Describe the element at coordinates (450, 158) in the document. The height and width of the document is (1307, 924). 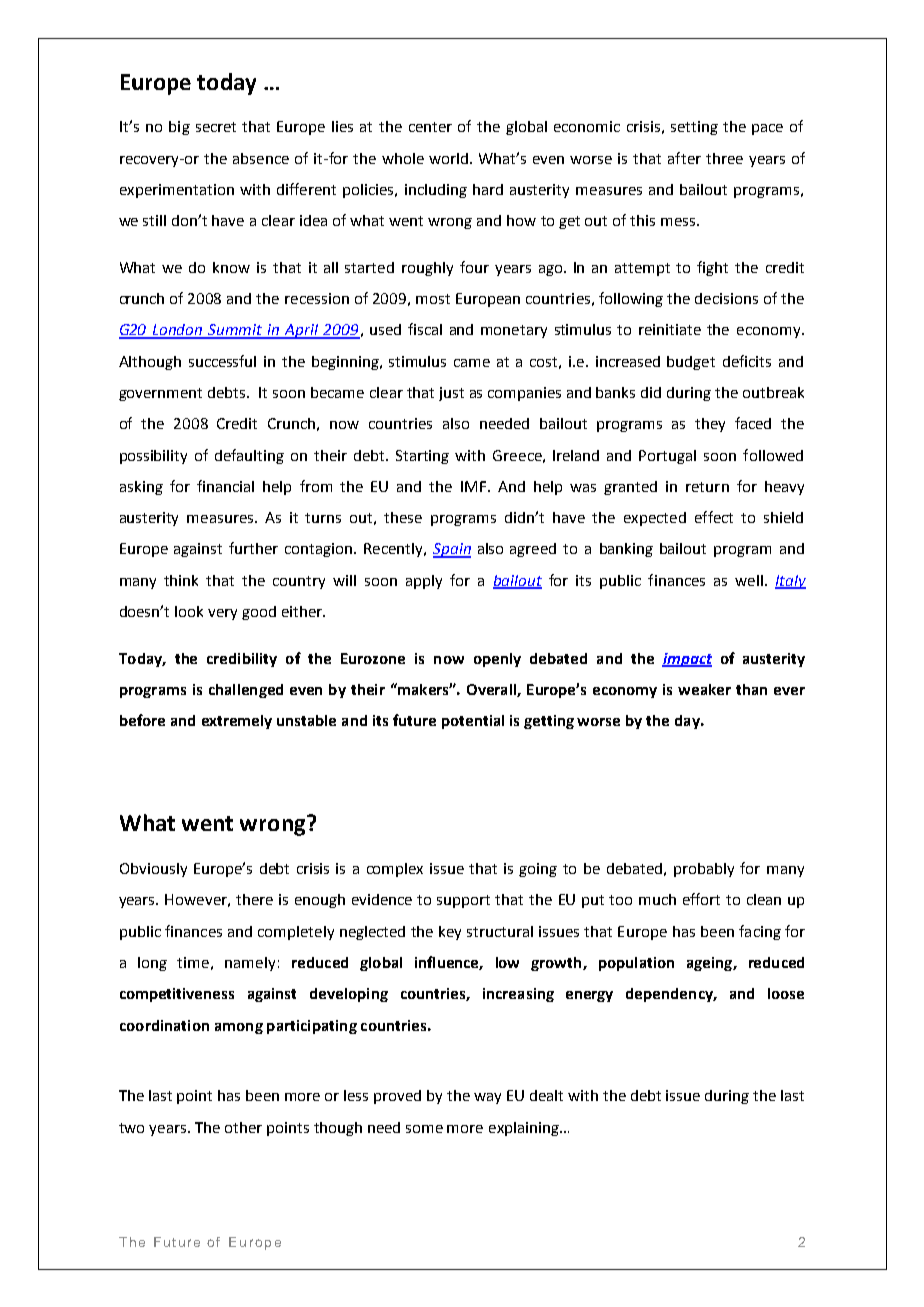
I see `world` at that location.
